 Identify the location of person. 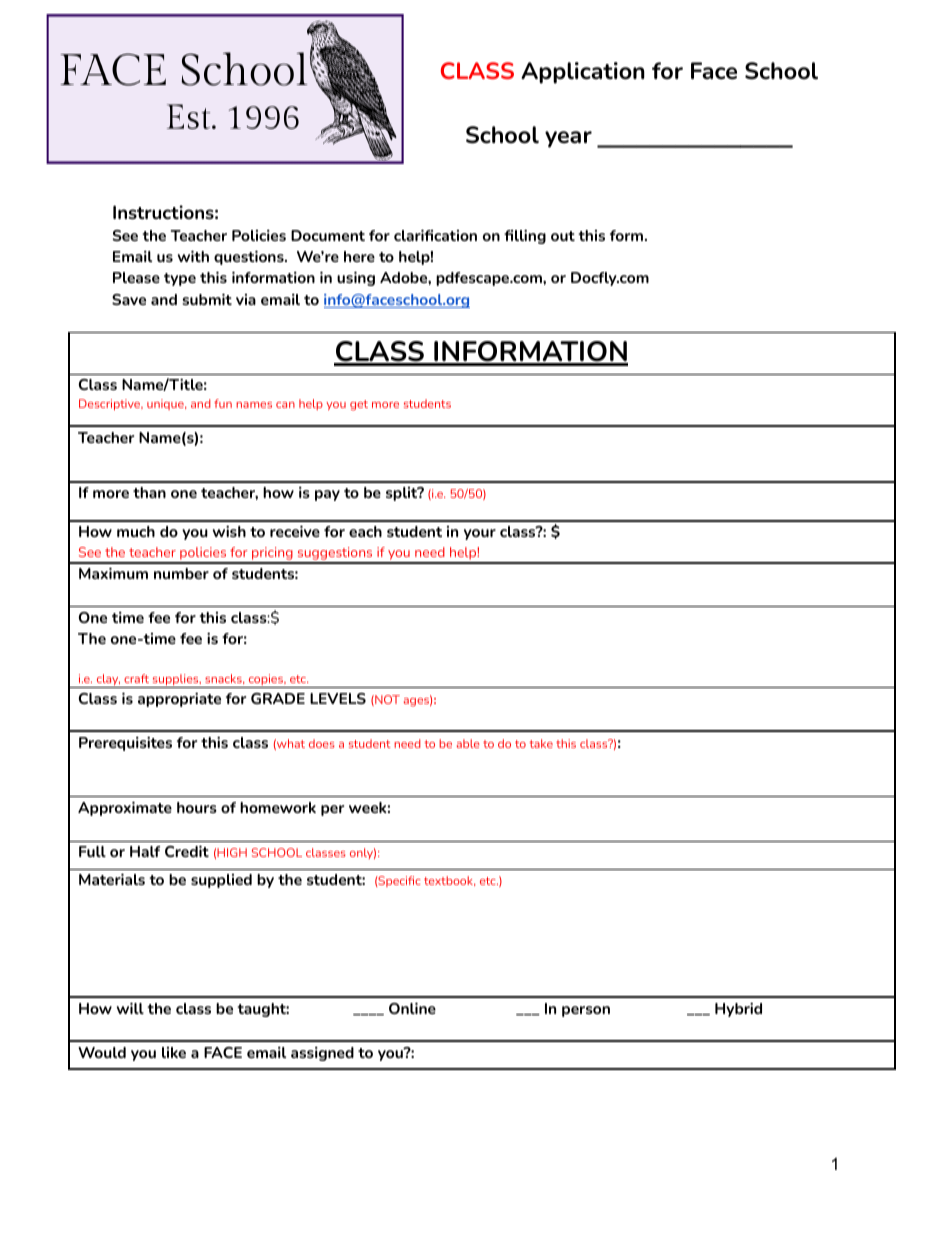
(586, 1011).
